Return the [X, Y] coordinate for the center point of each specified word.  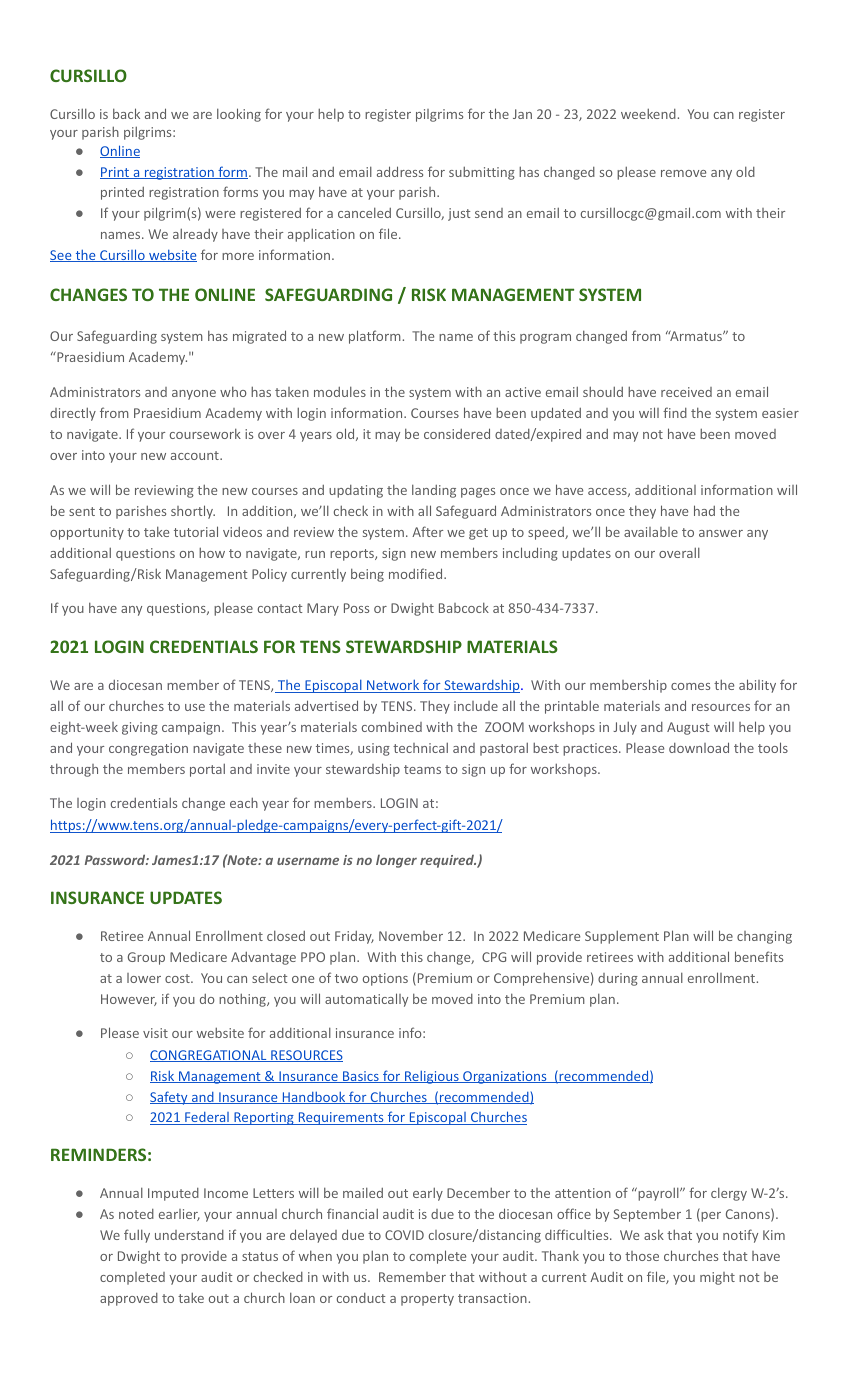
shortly [193, 512]
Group [146, 958]
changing [764, 937]
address [400, 171]
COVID [404, 1235]
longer [396, 861]
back [126, 113]
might [717, 1278]
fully [137, 1236]
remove [683, 173]
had [704, 510]
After [427, 531]
